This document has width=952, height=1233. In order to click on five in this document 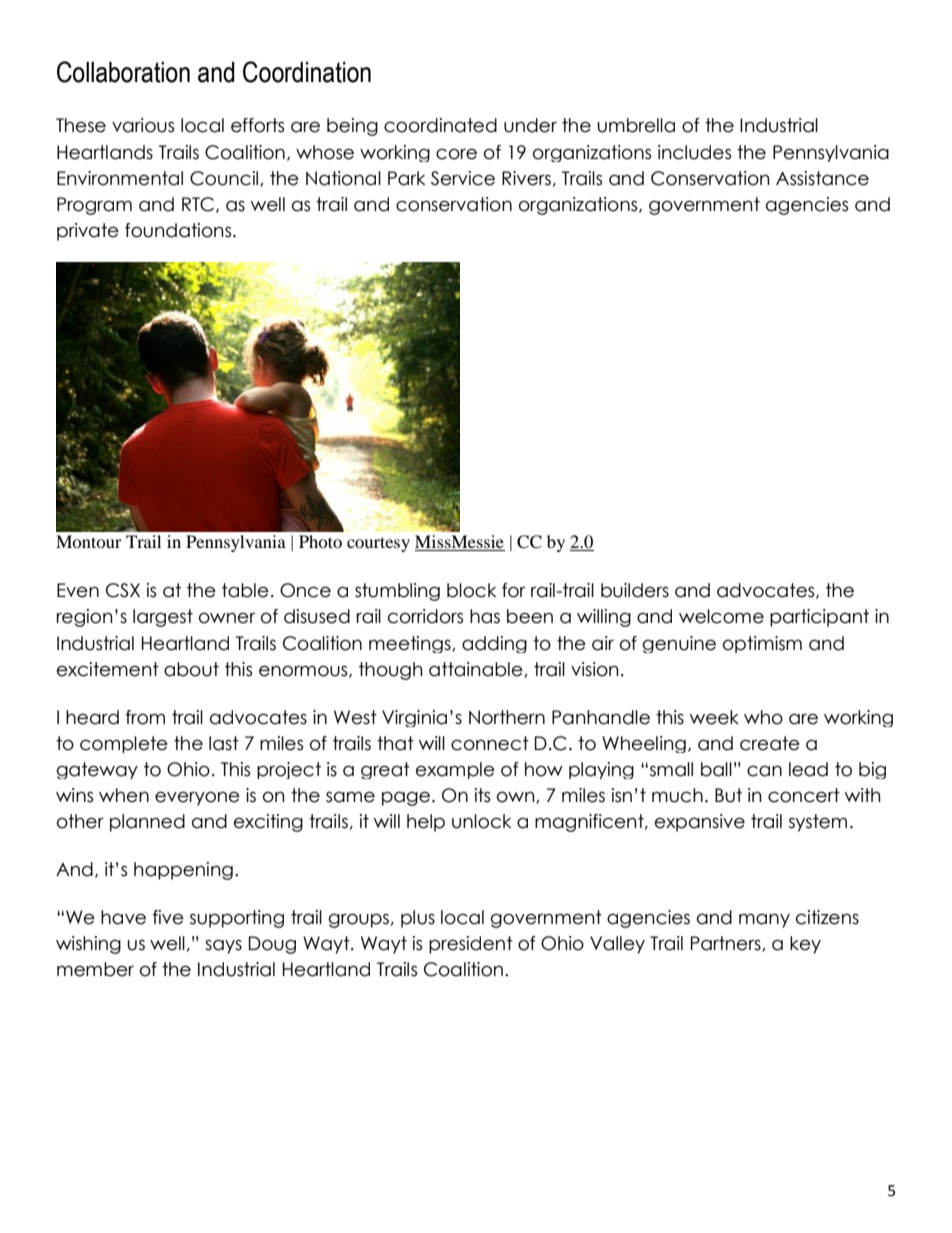, I will do `click(168, 917)`.
